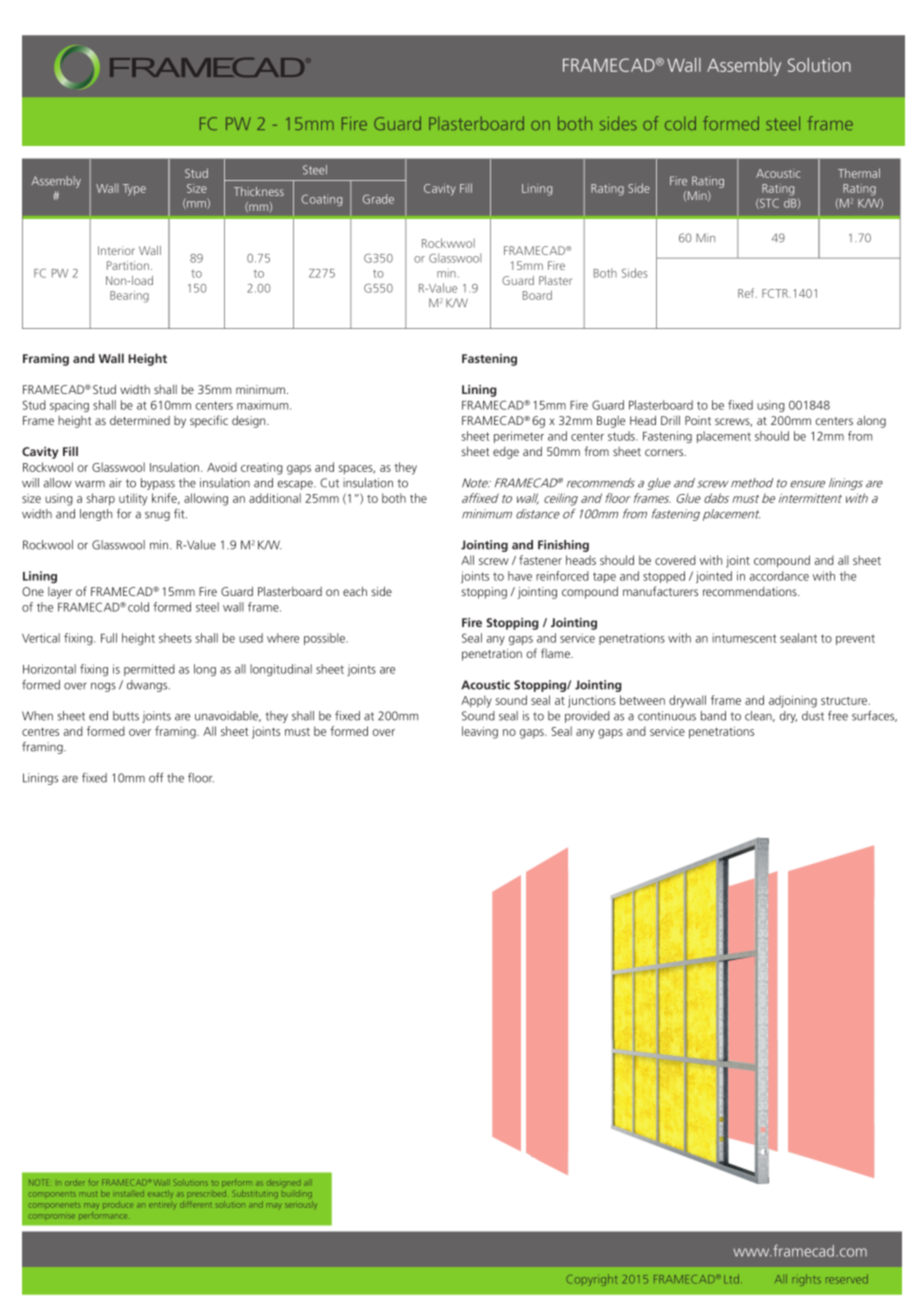 The height and width of the image is (1308, 924). What do you see at coordinates (378, 199) in the image?
I see `Grade` at bounding box center [378, 199].
